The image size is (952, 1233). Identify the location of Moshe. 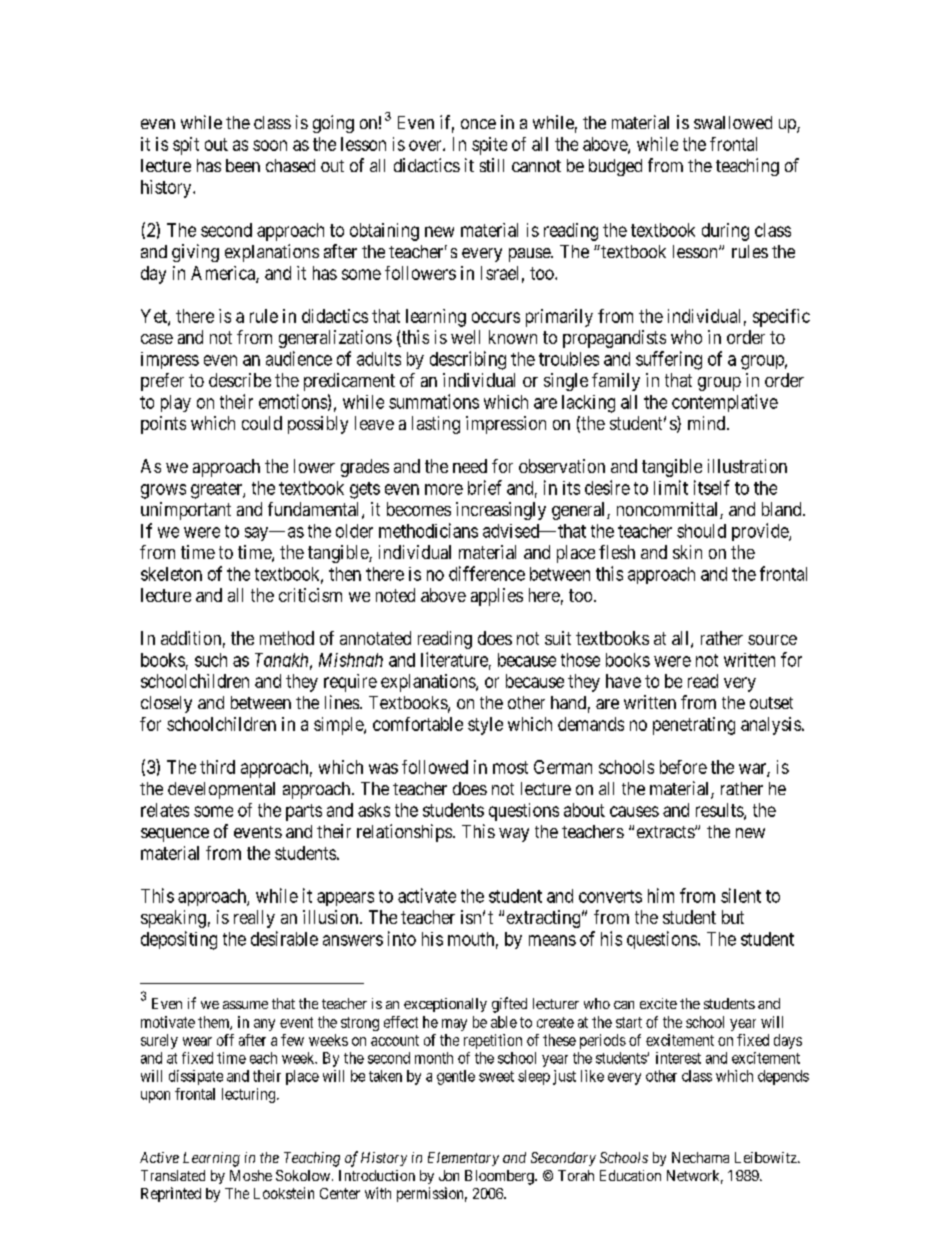
(251, 1175).
